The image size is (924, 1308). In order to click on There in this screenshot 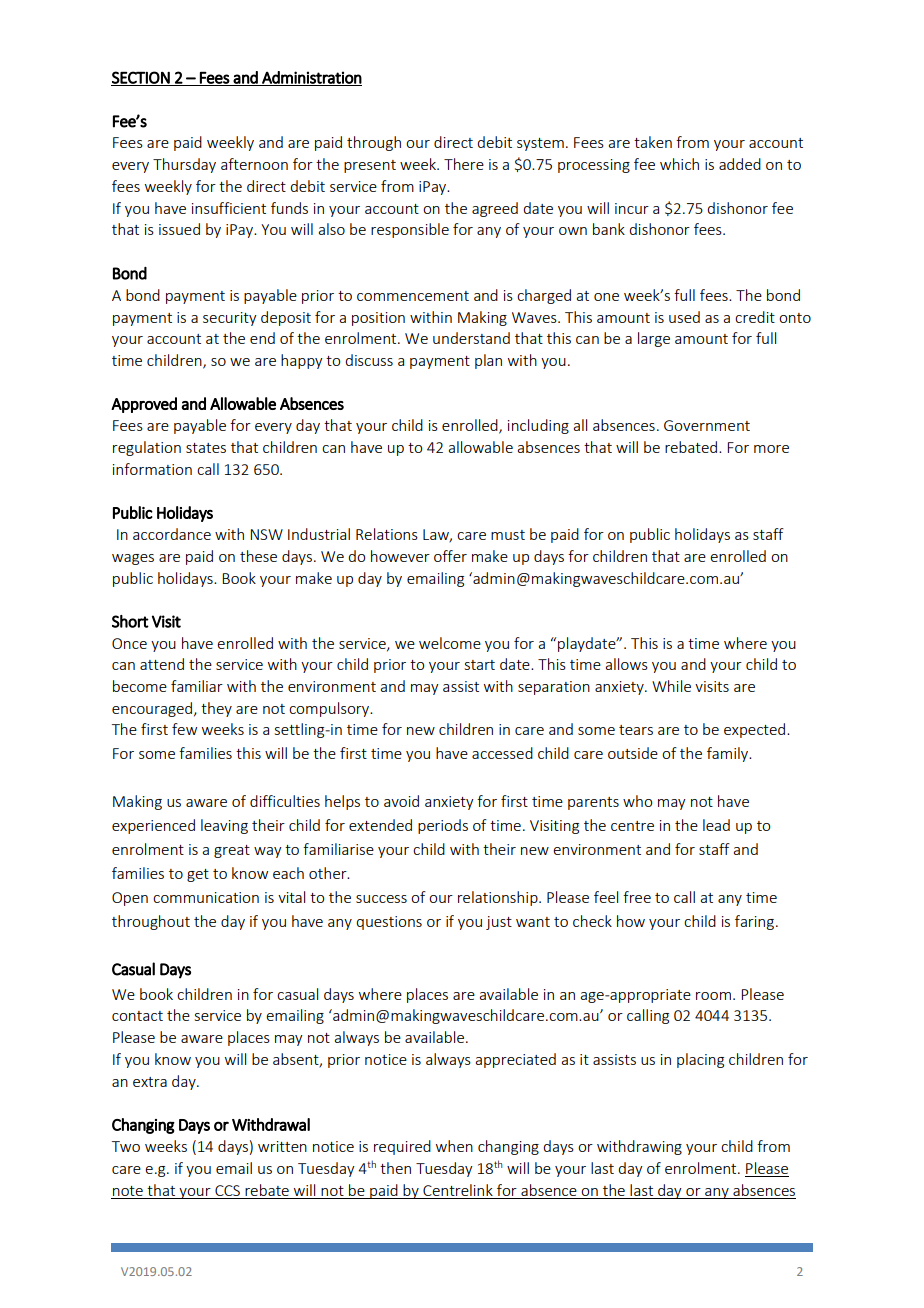, I will do `click(464, 164)`.
